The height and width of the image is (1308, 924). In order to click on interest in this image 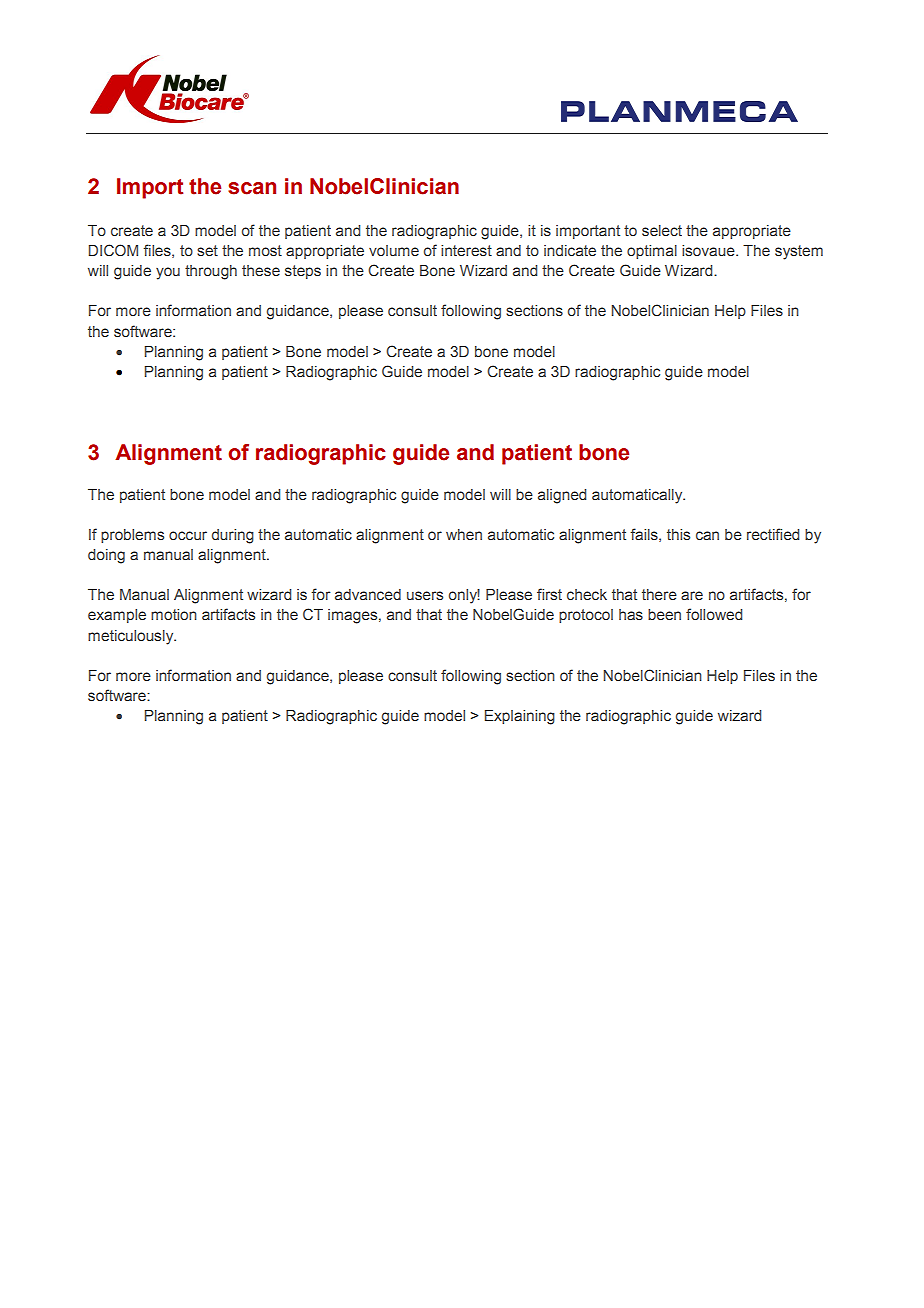, I will do `click(466, 250)`.
